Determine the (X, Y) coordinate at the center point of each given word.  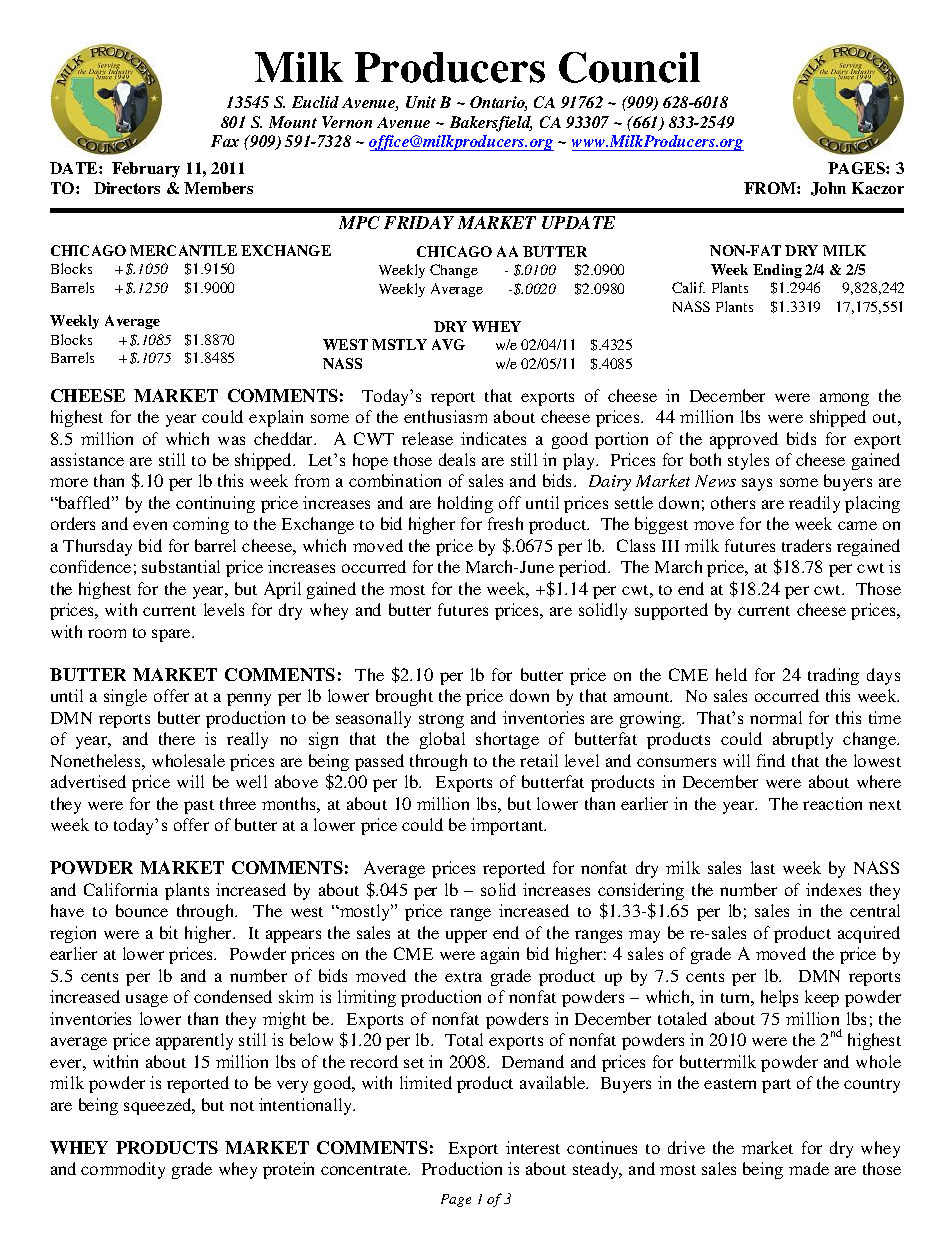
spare (172, 635)
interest (533, 1147)
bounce (142, 910)
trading (833, 676)
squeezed (159, 1106)
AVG (448, 344)
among (844, 399)
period (584, 568)
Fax (225, 141)
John (828, 189)
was (231, 440)
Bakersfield (491, 124)
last (763, 867)
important (508, 826)
